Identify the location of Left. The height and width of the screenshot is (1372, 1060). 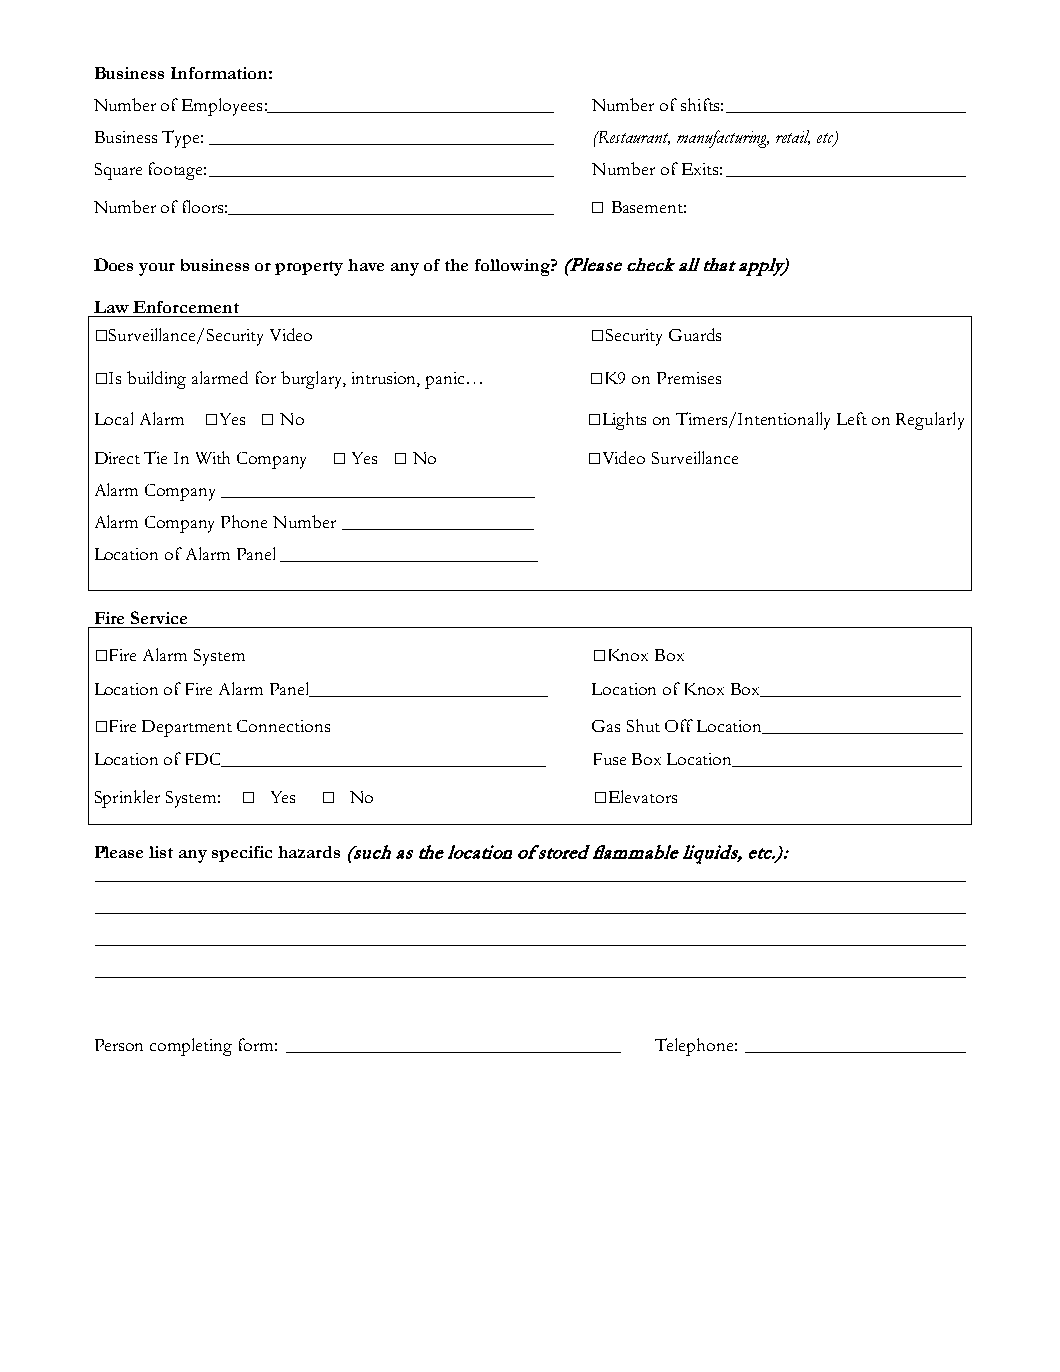
(852, 418).
